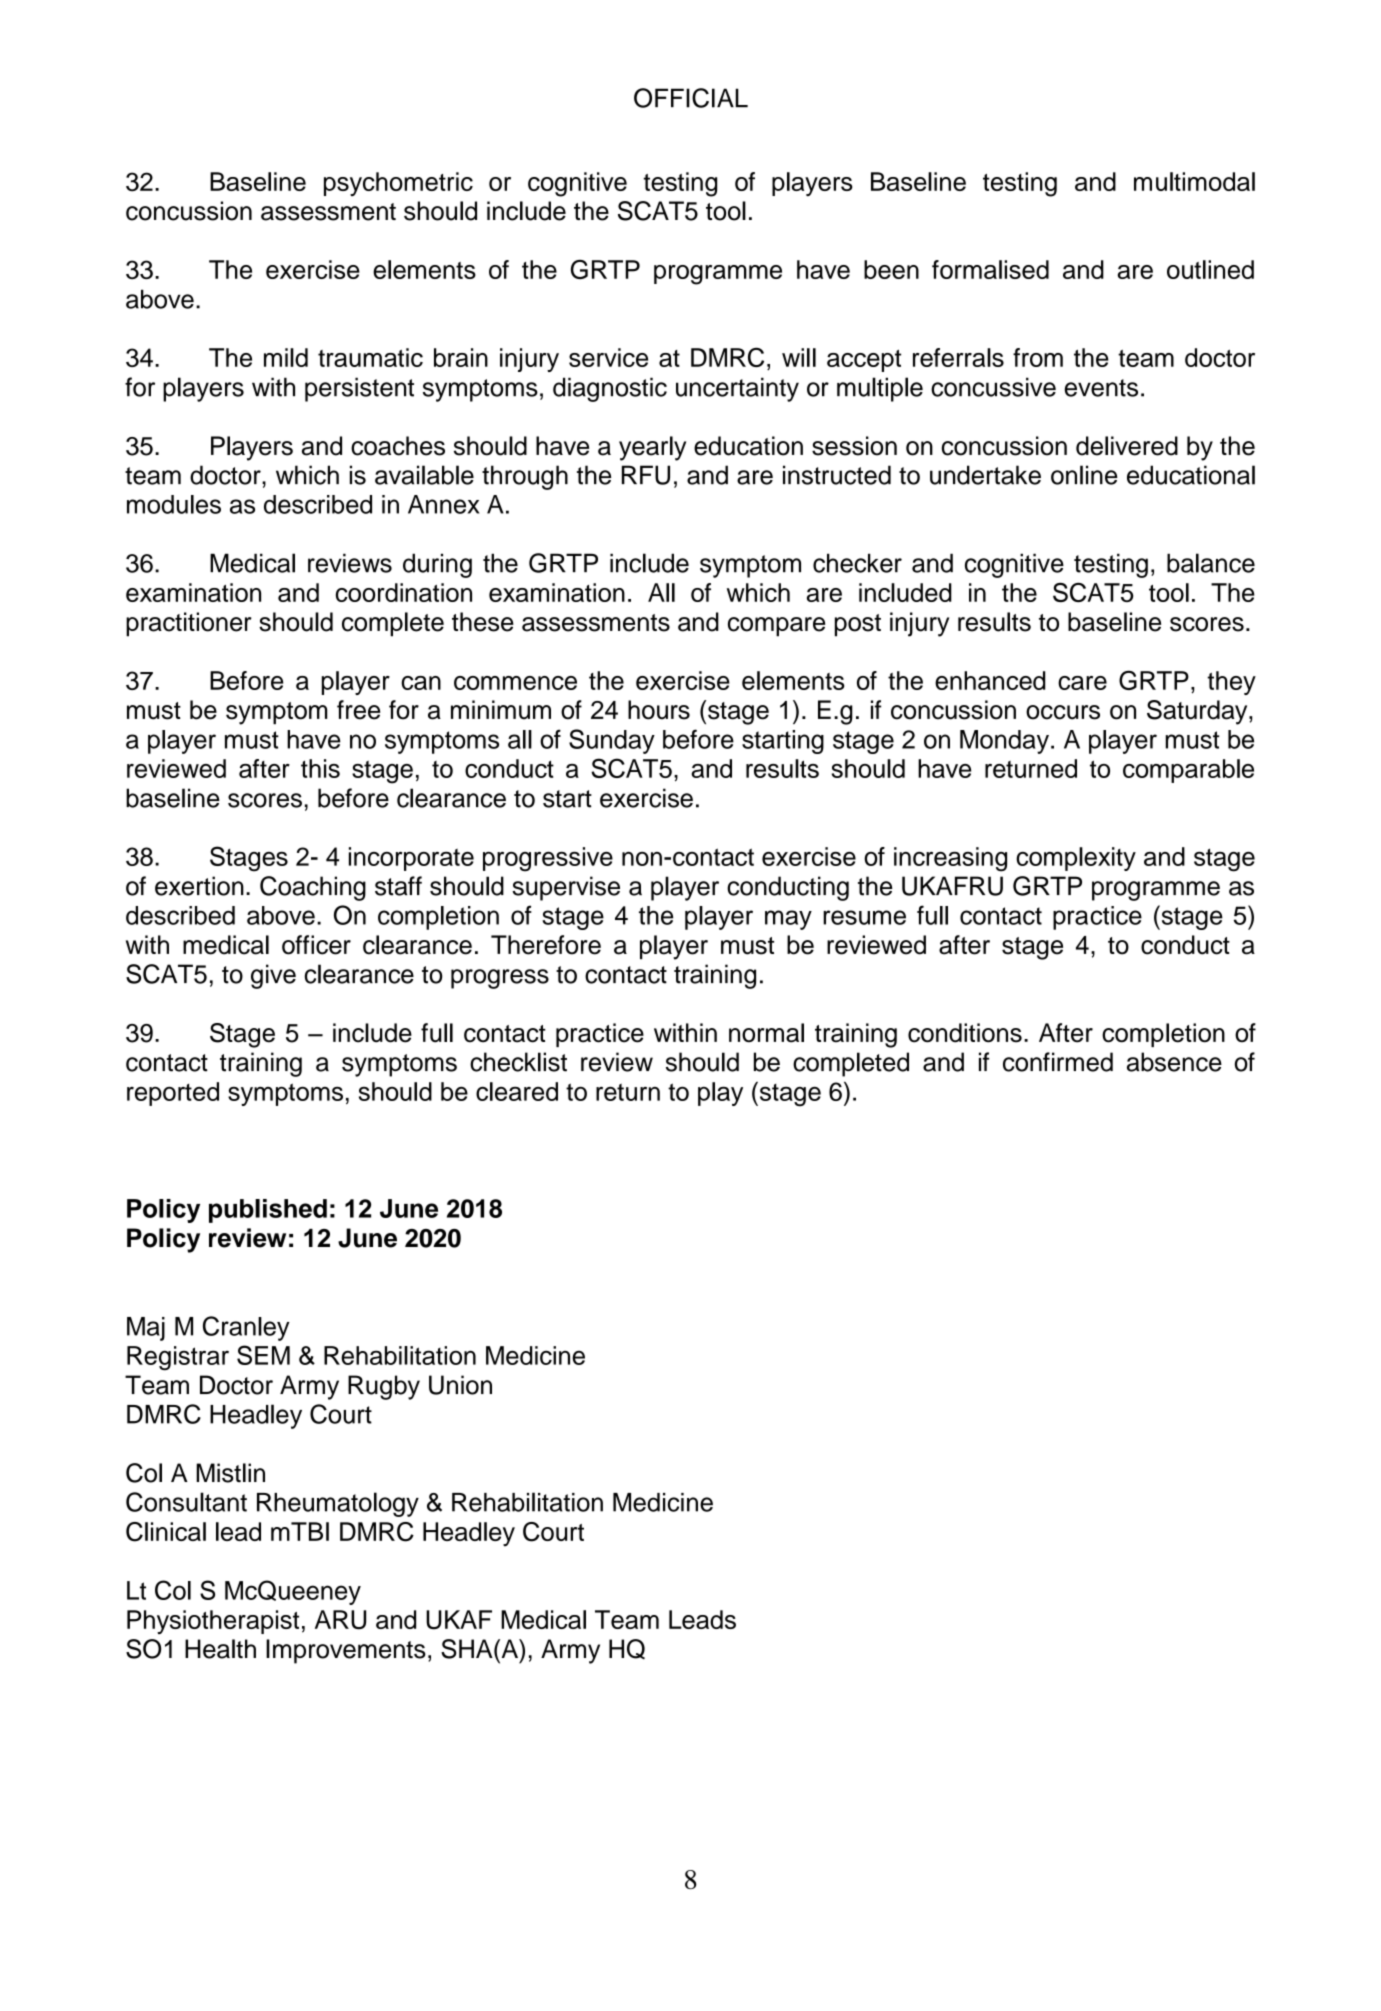 This screenshot has height=2011, width=1381. I want to click on Coaching, so click(313, 888).
